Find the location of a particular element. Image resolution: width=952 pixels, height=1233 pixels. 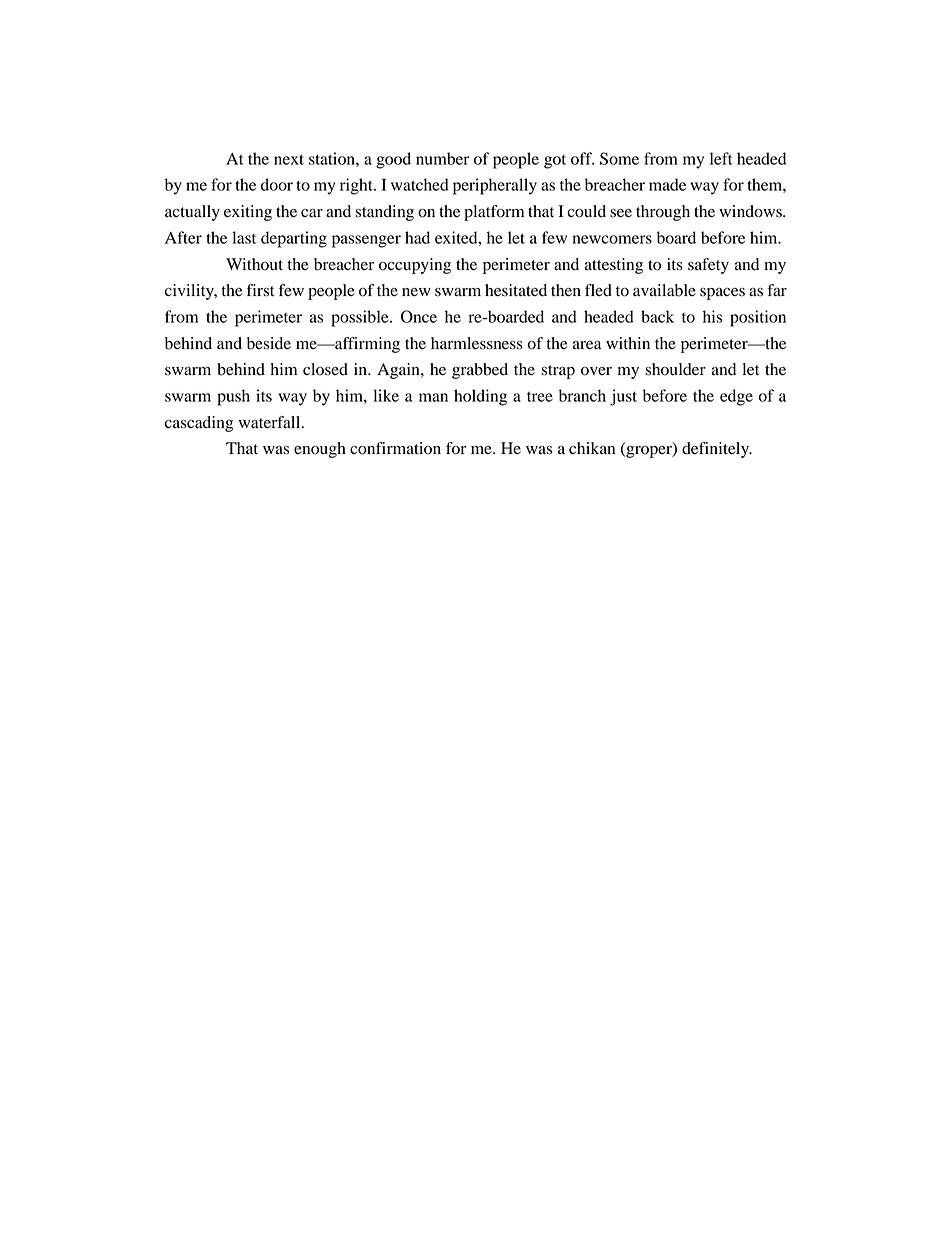

left is located at coordinates (721, 158).
